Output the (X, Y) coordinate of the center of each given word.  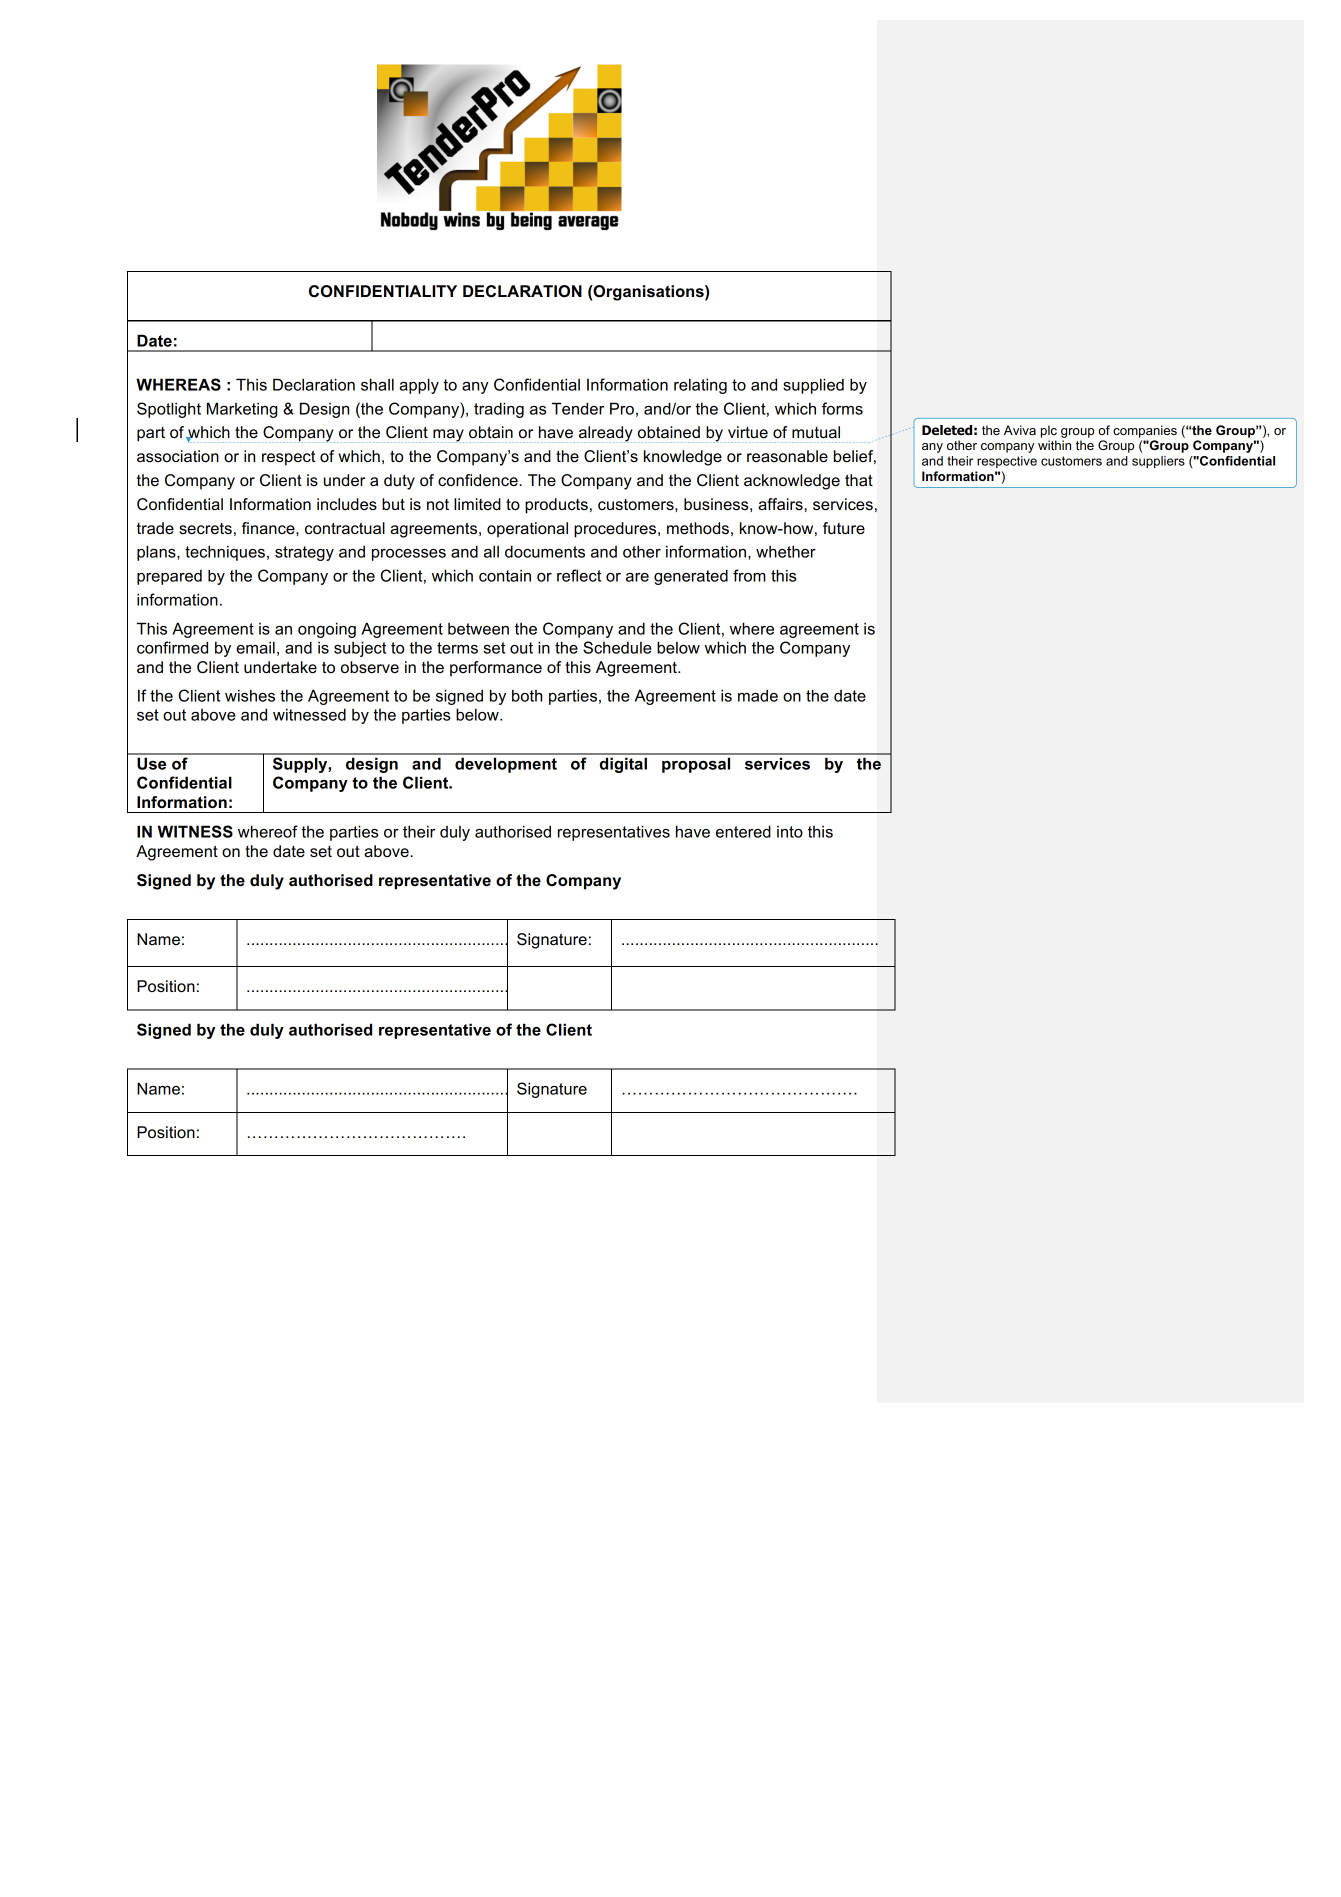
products (556, 506)
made (758, 696)
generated (691, 577)
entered (743, 831)
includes (347, 504)
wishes (250, 695)
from (749, 575)
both (527, 695)
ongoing (327, 630)
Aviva (1020, 430)
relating (700, 386)
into (790, 832)
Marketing (242, 410)
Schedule (617, 647)
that (859, 480)
